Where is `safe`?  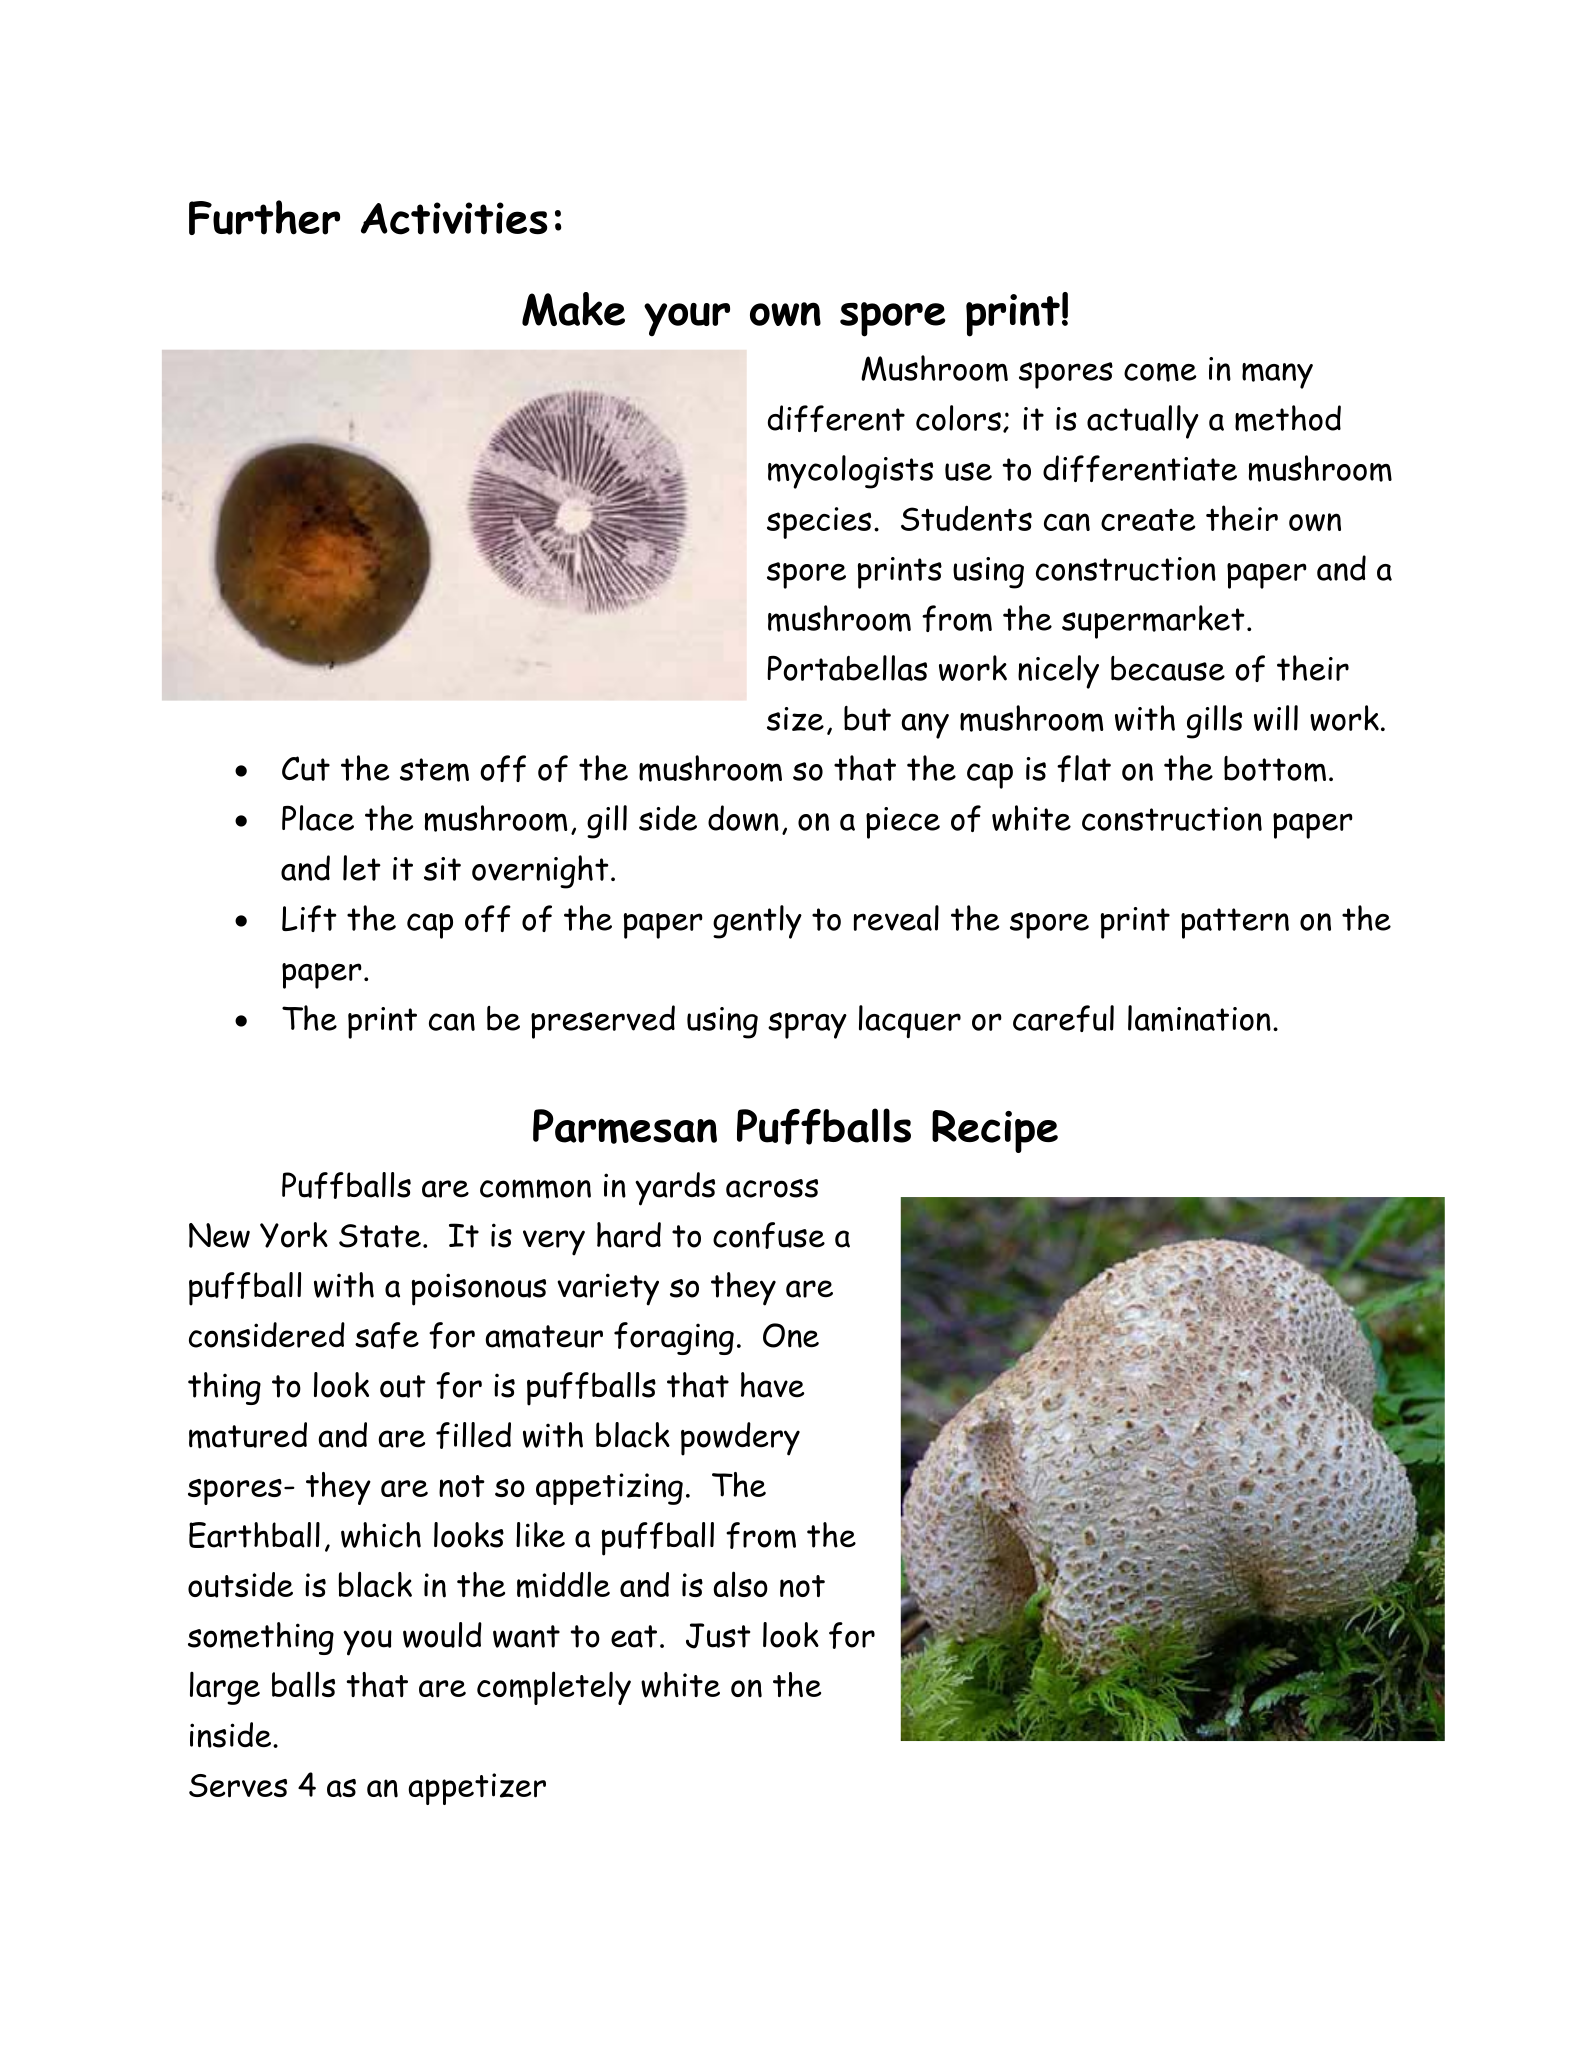 safe is located at coordinates (387, 1335).
